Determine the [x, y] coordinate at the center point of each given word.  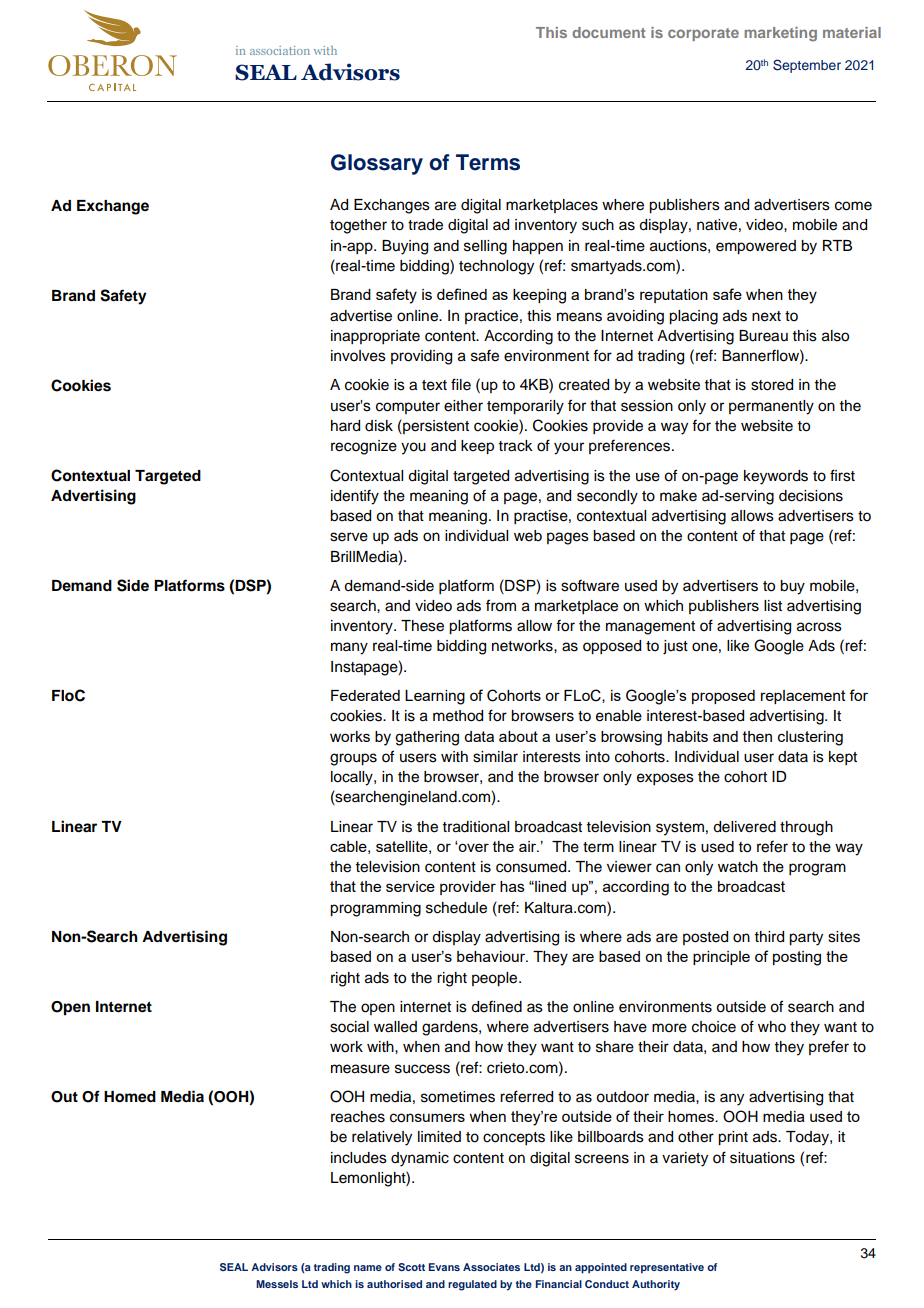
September [807, 66]
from [501, 605]
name [368, 1268]
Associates [491, 1267]
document [609, 32]
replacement [803, 697]
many [349, 648]
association [280, 50]
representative [667, 1268]
